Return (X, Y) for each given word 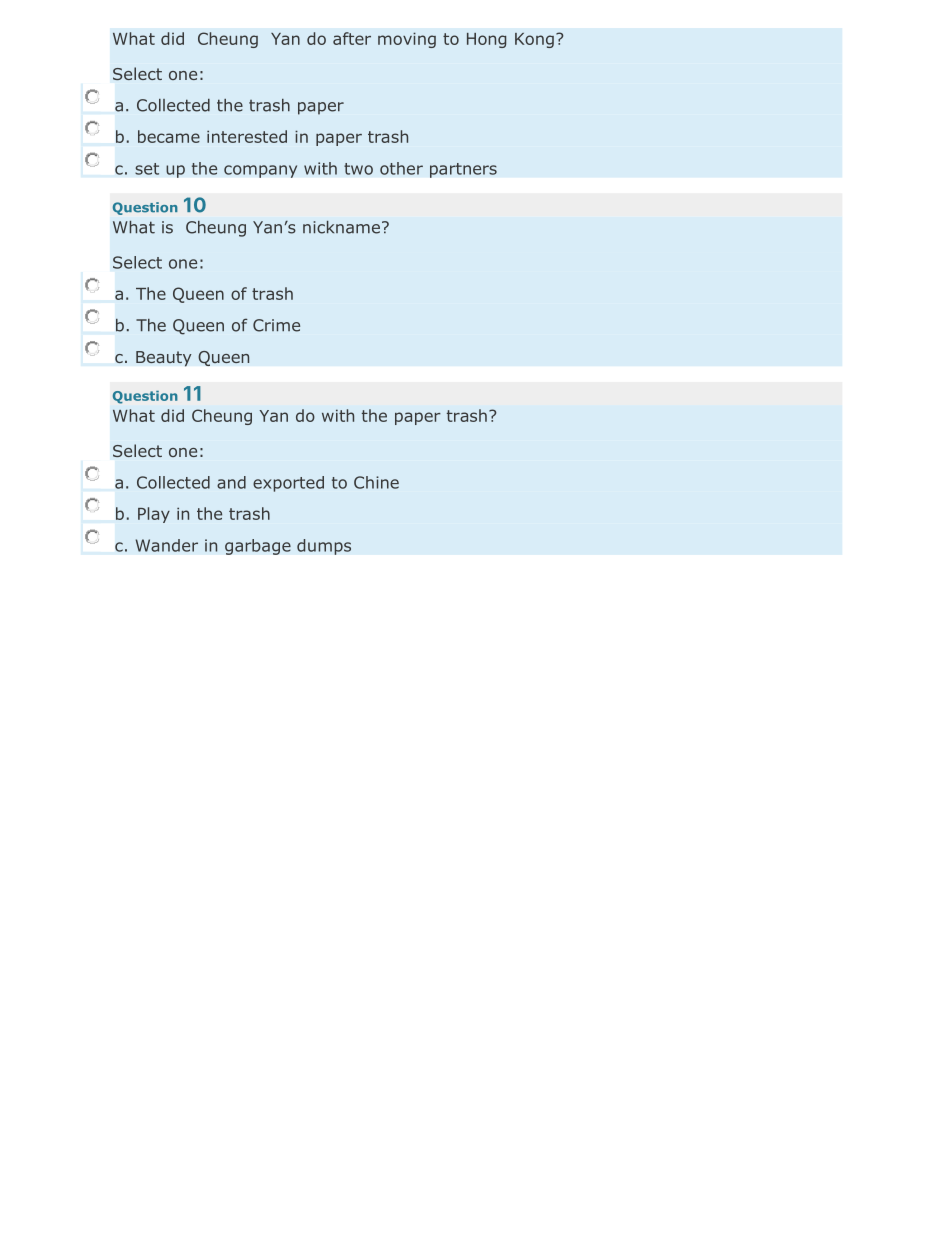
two (358, 169)
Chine (376, 482)
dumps (324, 547)
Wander (166, 545)
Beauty (164, 359)
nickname (341, 227)
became (169, 136)
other (401, 168)
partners (463, 170)
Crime (276, 325)
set (147, 169)
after (352, 38)
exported (288, 484)
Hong (486, 40)
